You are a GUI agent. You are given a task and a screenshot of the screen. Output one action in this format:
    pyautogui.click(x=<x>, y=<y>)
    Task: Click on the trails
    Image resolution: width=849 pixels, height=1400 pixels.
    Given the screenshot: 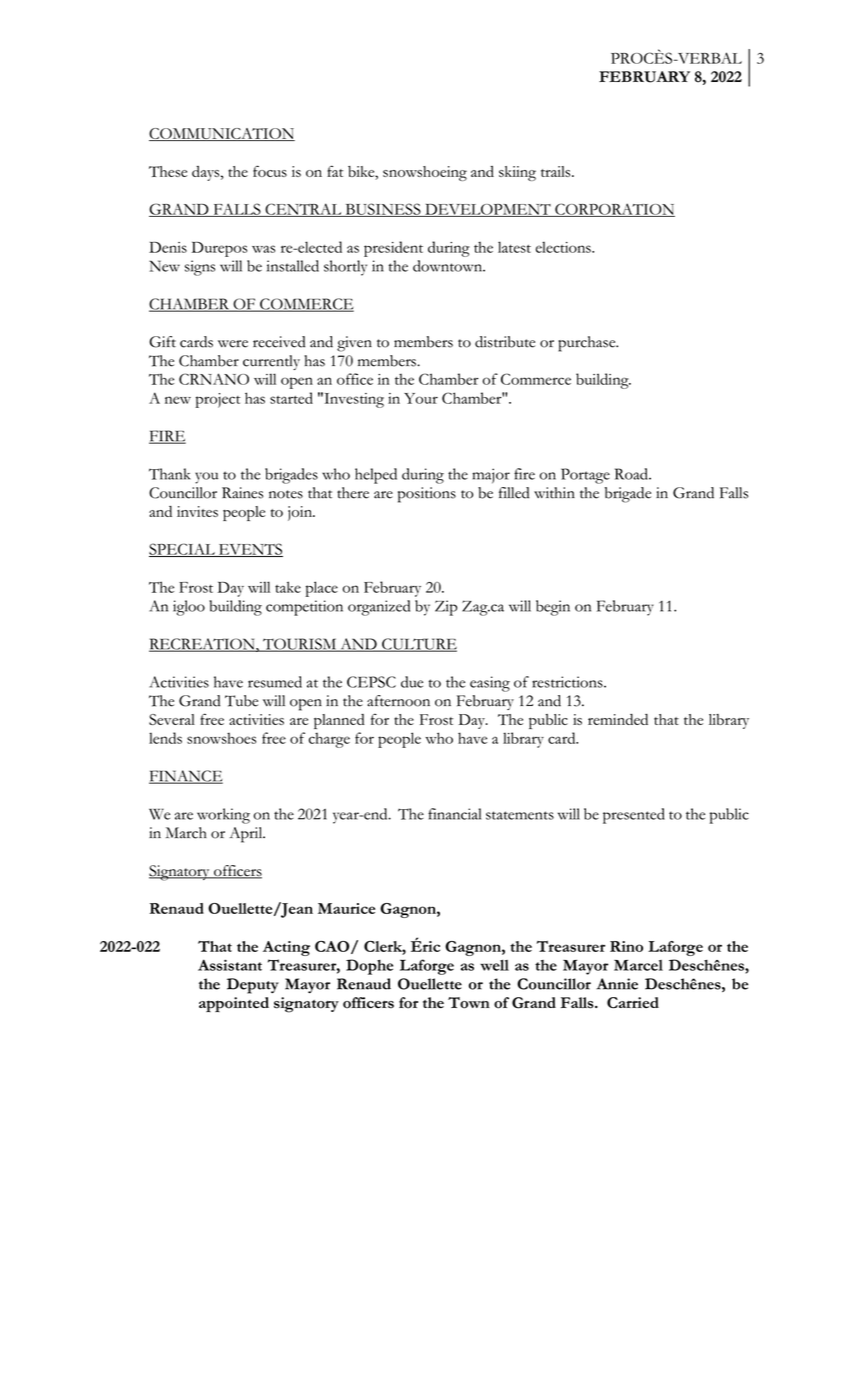 What is the action you would take?
    pyautogui.click(x=557, y=171)
